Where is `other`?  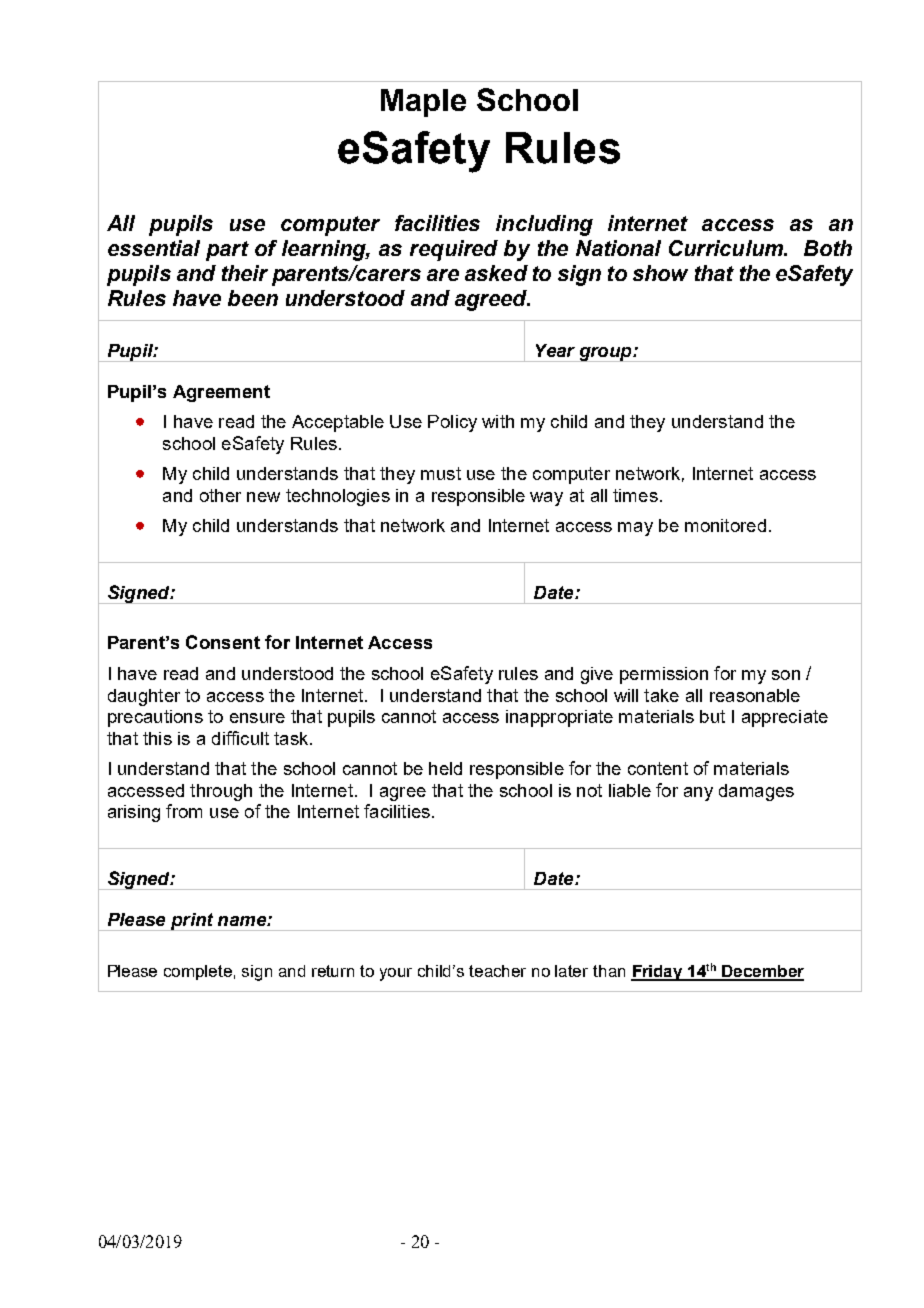 other is located at coordinates (220, 495).
